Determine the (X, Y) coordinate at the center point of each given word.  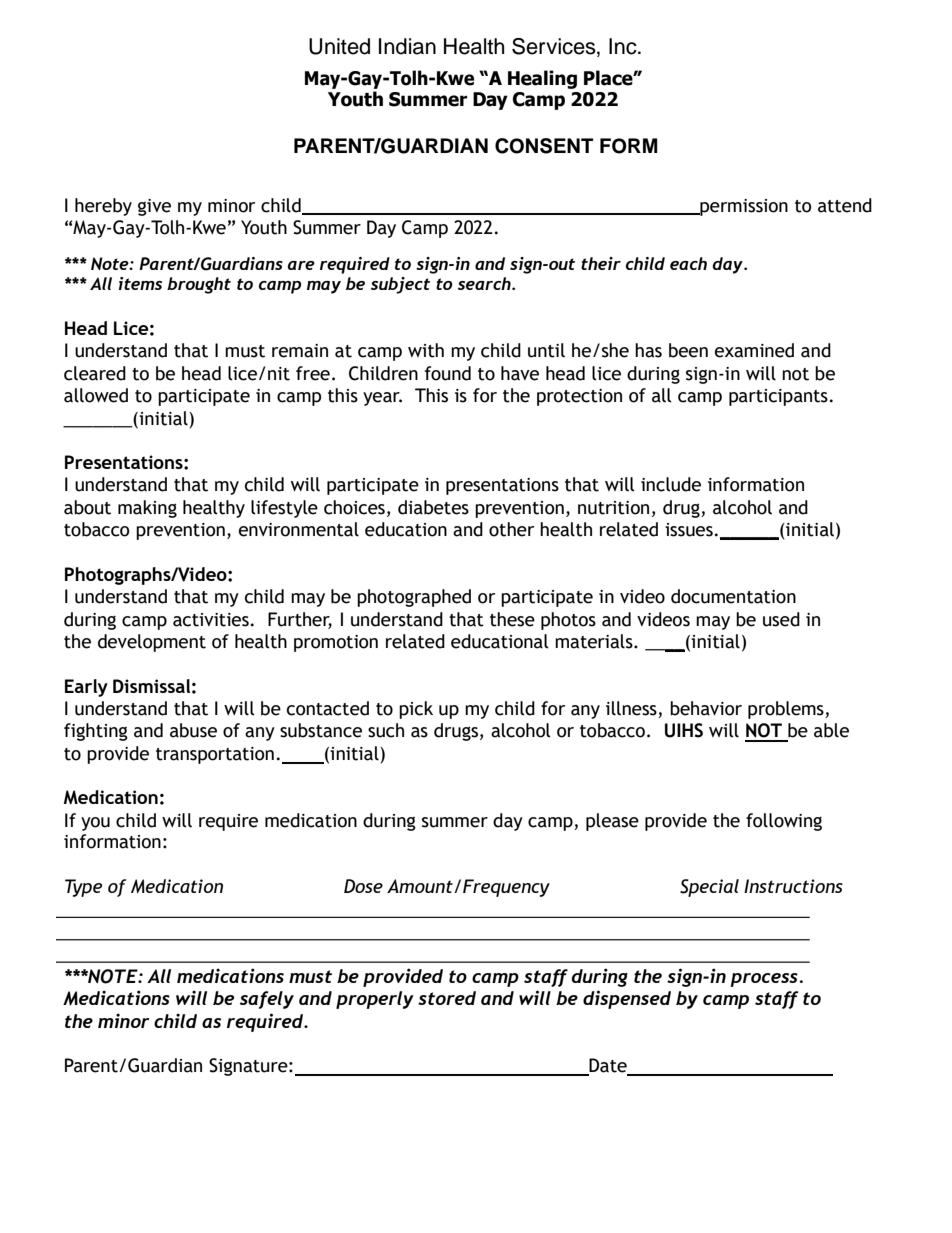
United (339, 46)
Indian (407, 46)
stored (447, 998)
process (765, 980)
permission (743, 207)
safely (267, 1000)
